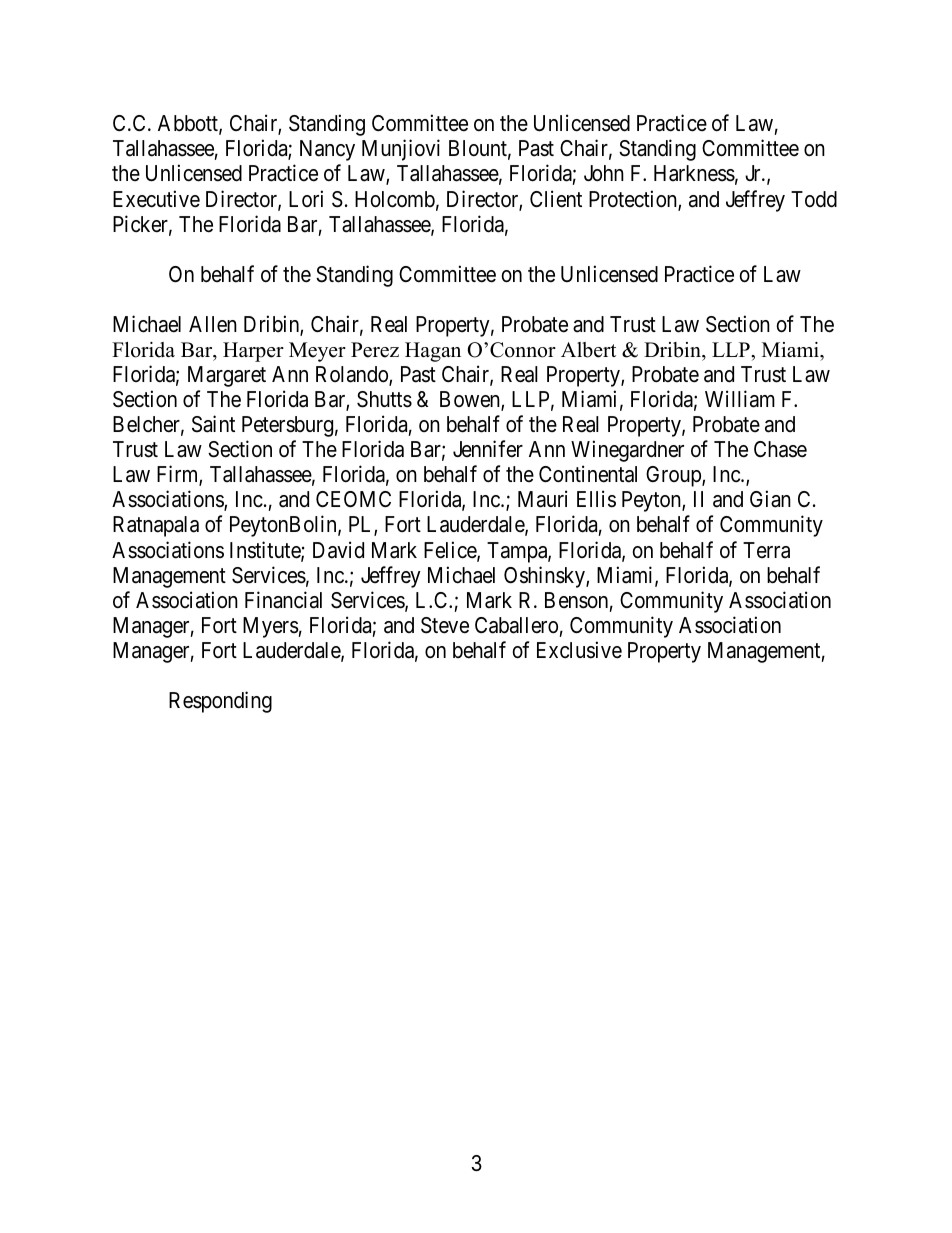  I want to click on William, so click(740, 399).
